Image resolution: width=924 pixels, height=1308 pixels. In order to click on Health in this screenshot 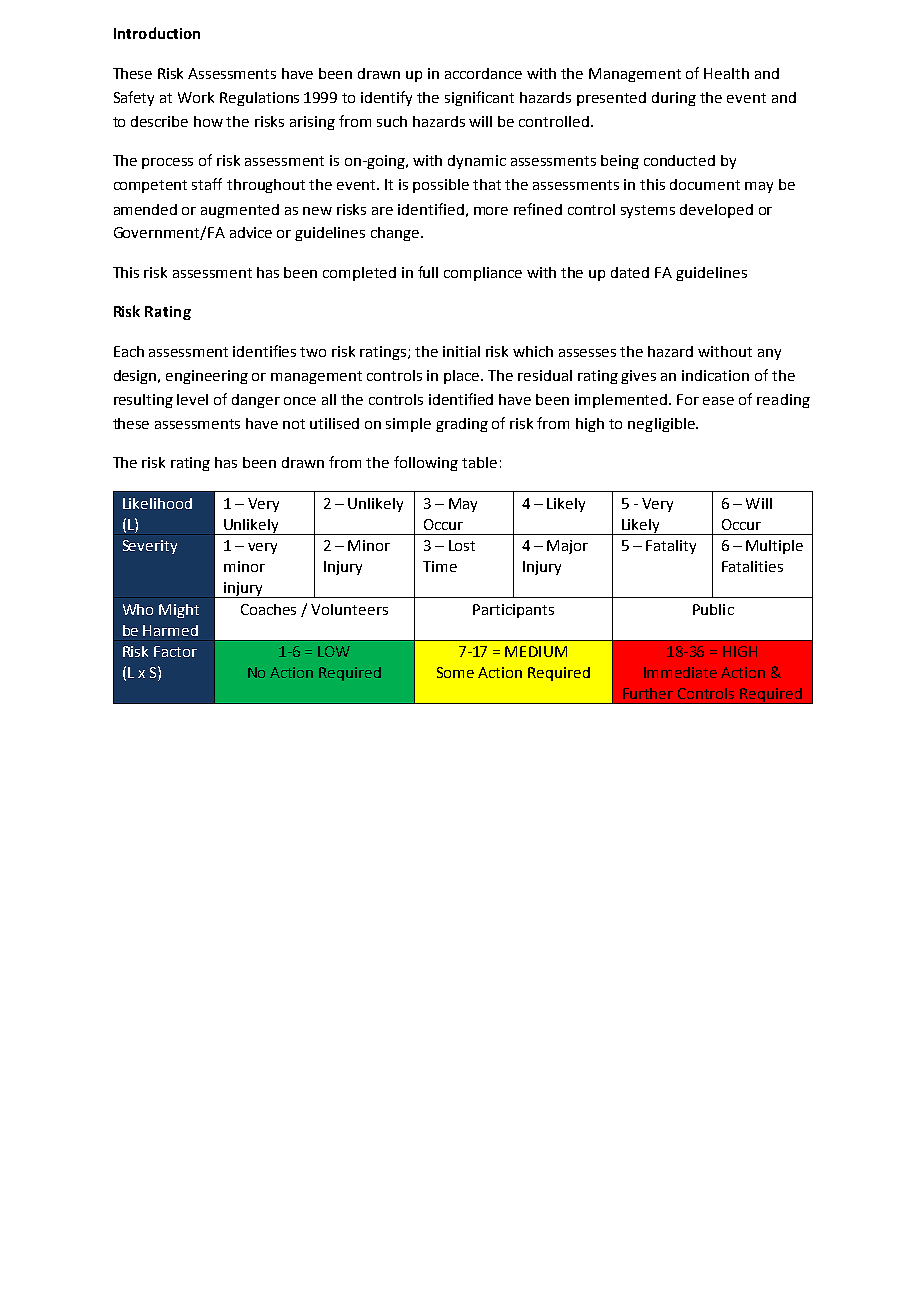, I will do `click(726, 73)`.
